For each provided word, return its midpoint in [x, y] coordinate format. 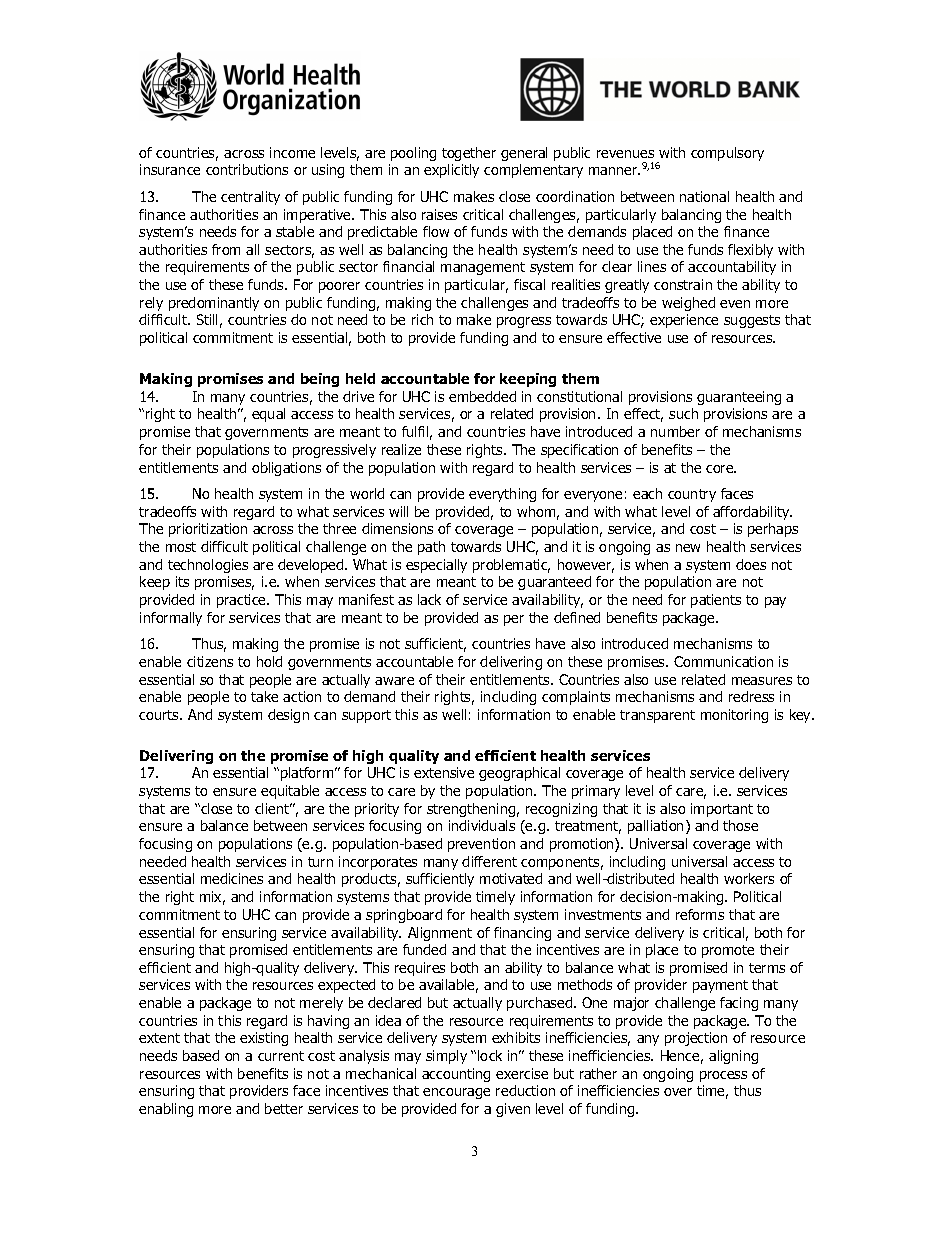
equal [268, 415]
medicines [232, 878]
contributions [247, 169]
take [264, 696]
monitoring [734, 716]
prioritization [208, 530]
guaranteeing [739, 398]
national [704, 196]
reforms [700, 914]
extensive [444, 772]
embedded [482, 396]
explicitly [451, 171]
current [281, 1056]
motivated [511, 878]
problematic [511, 566]
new [688, 548]
